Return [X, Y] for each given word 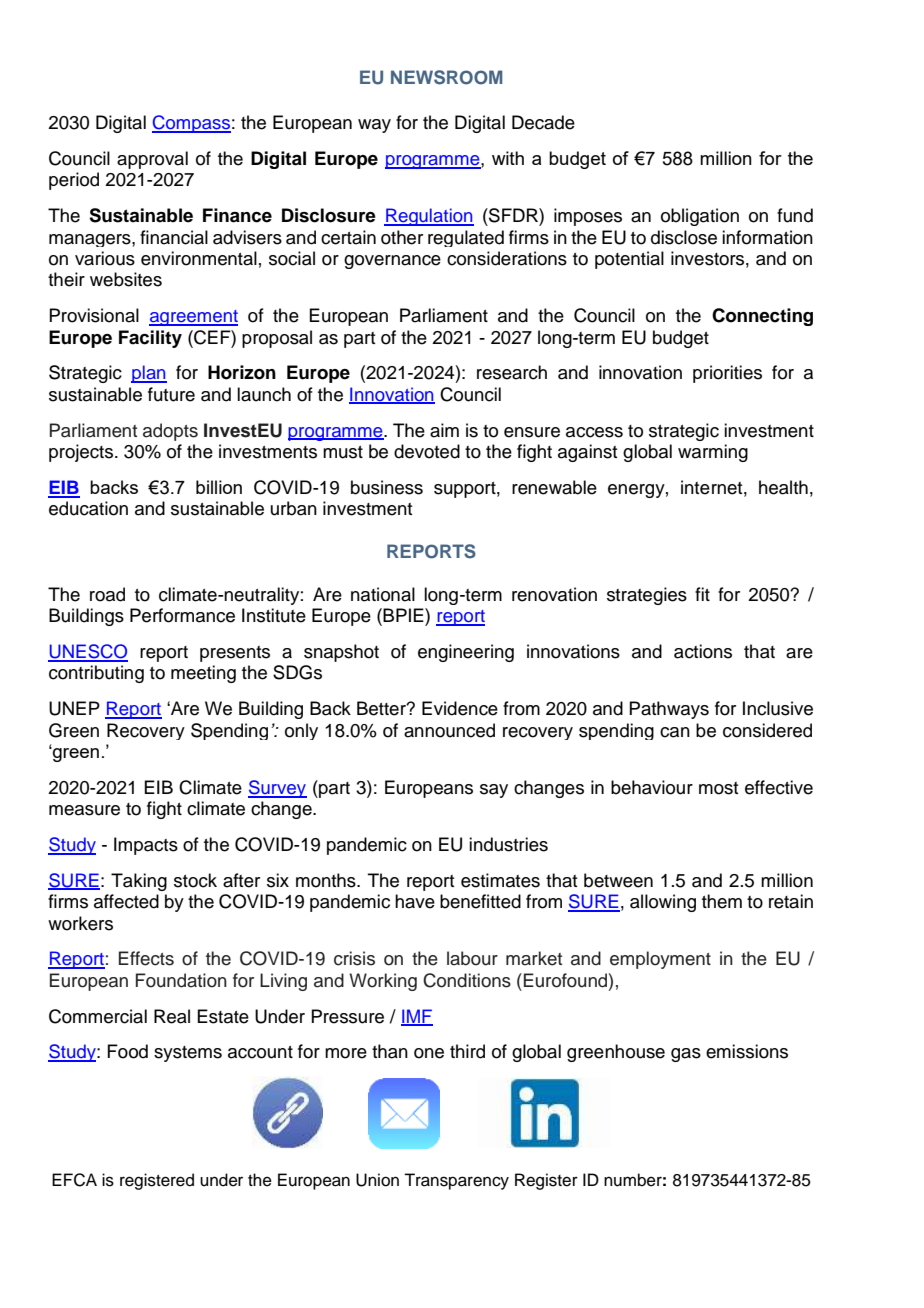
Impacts [146, 846]
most [718, 788]
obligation [700, 217]
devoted [427, 451]
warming [713, 453]
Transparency [456, 1181]
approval [152, 160]
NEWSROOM [447, 77]
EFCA [74, 1180]
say [494, 791]
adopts [170, 432]
